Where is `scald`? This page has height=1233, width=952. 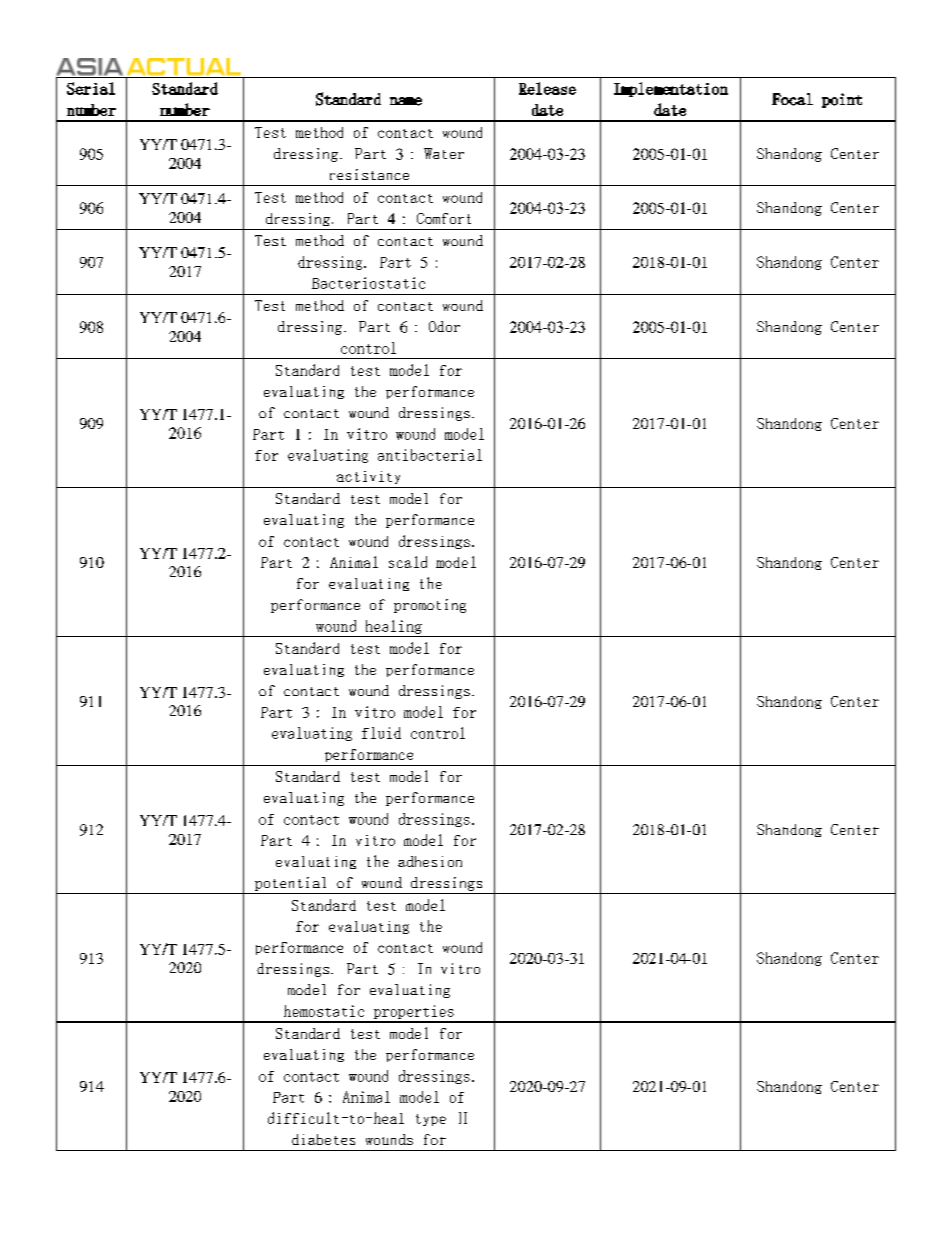 scald is located at coordinates (408, 562).
